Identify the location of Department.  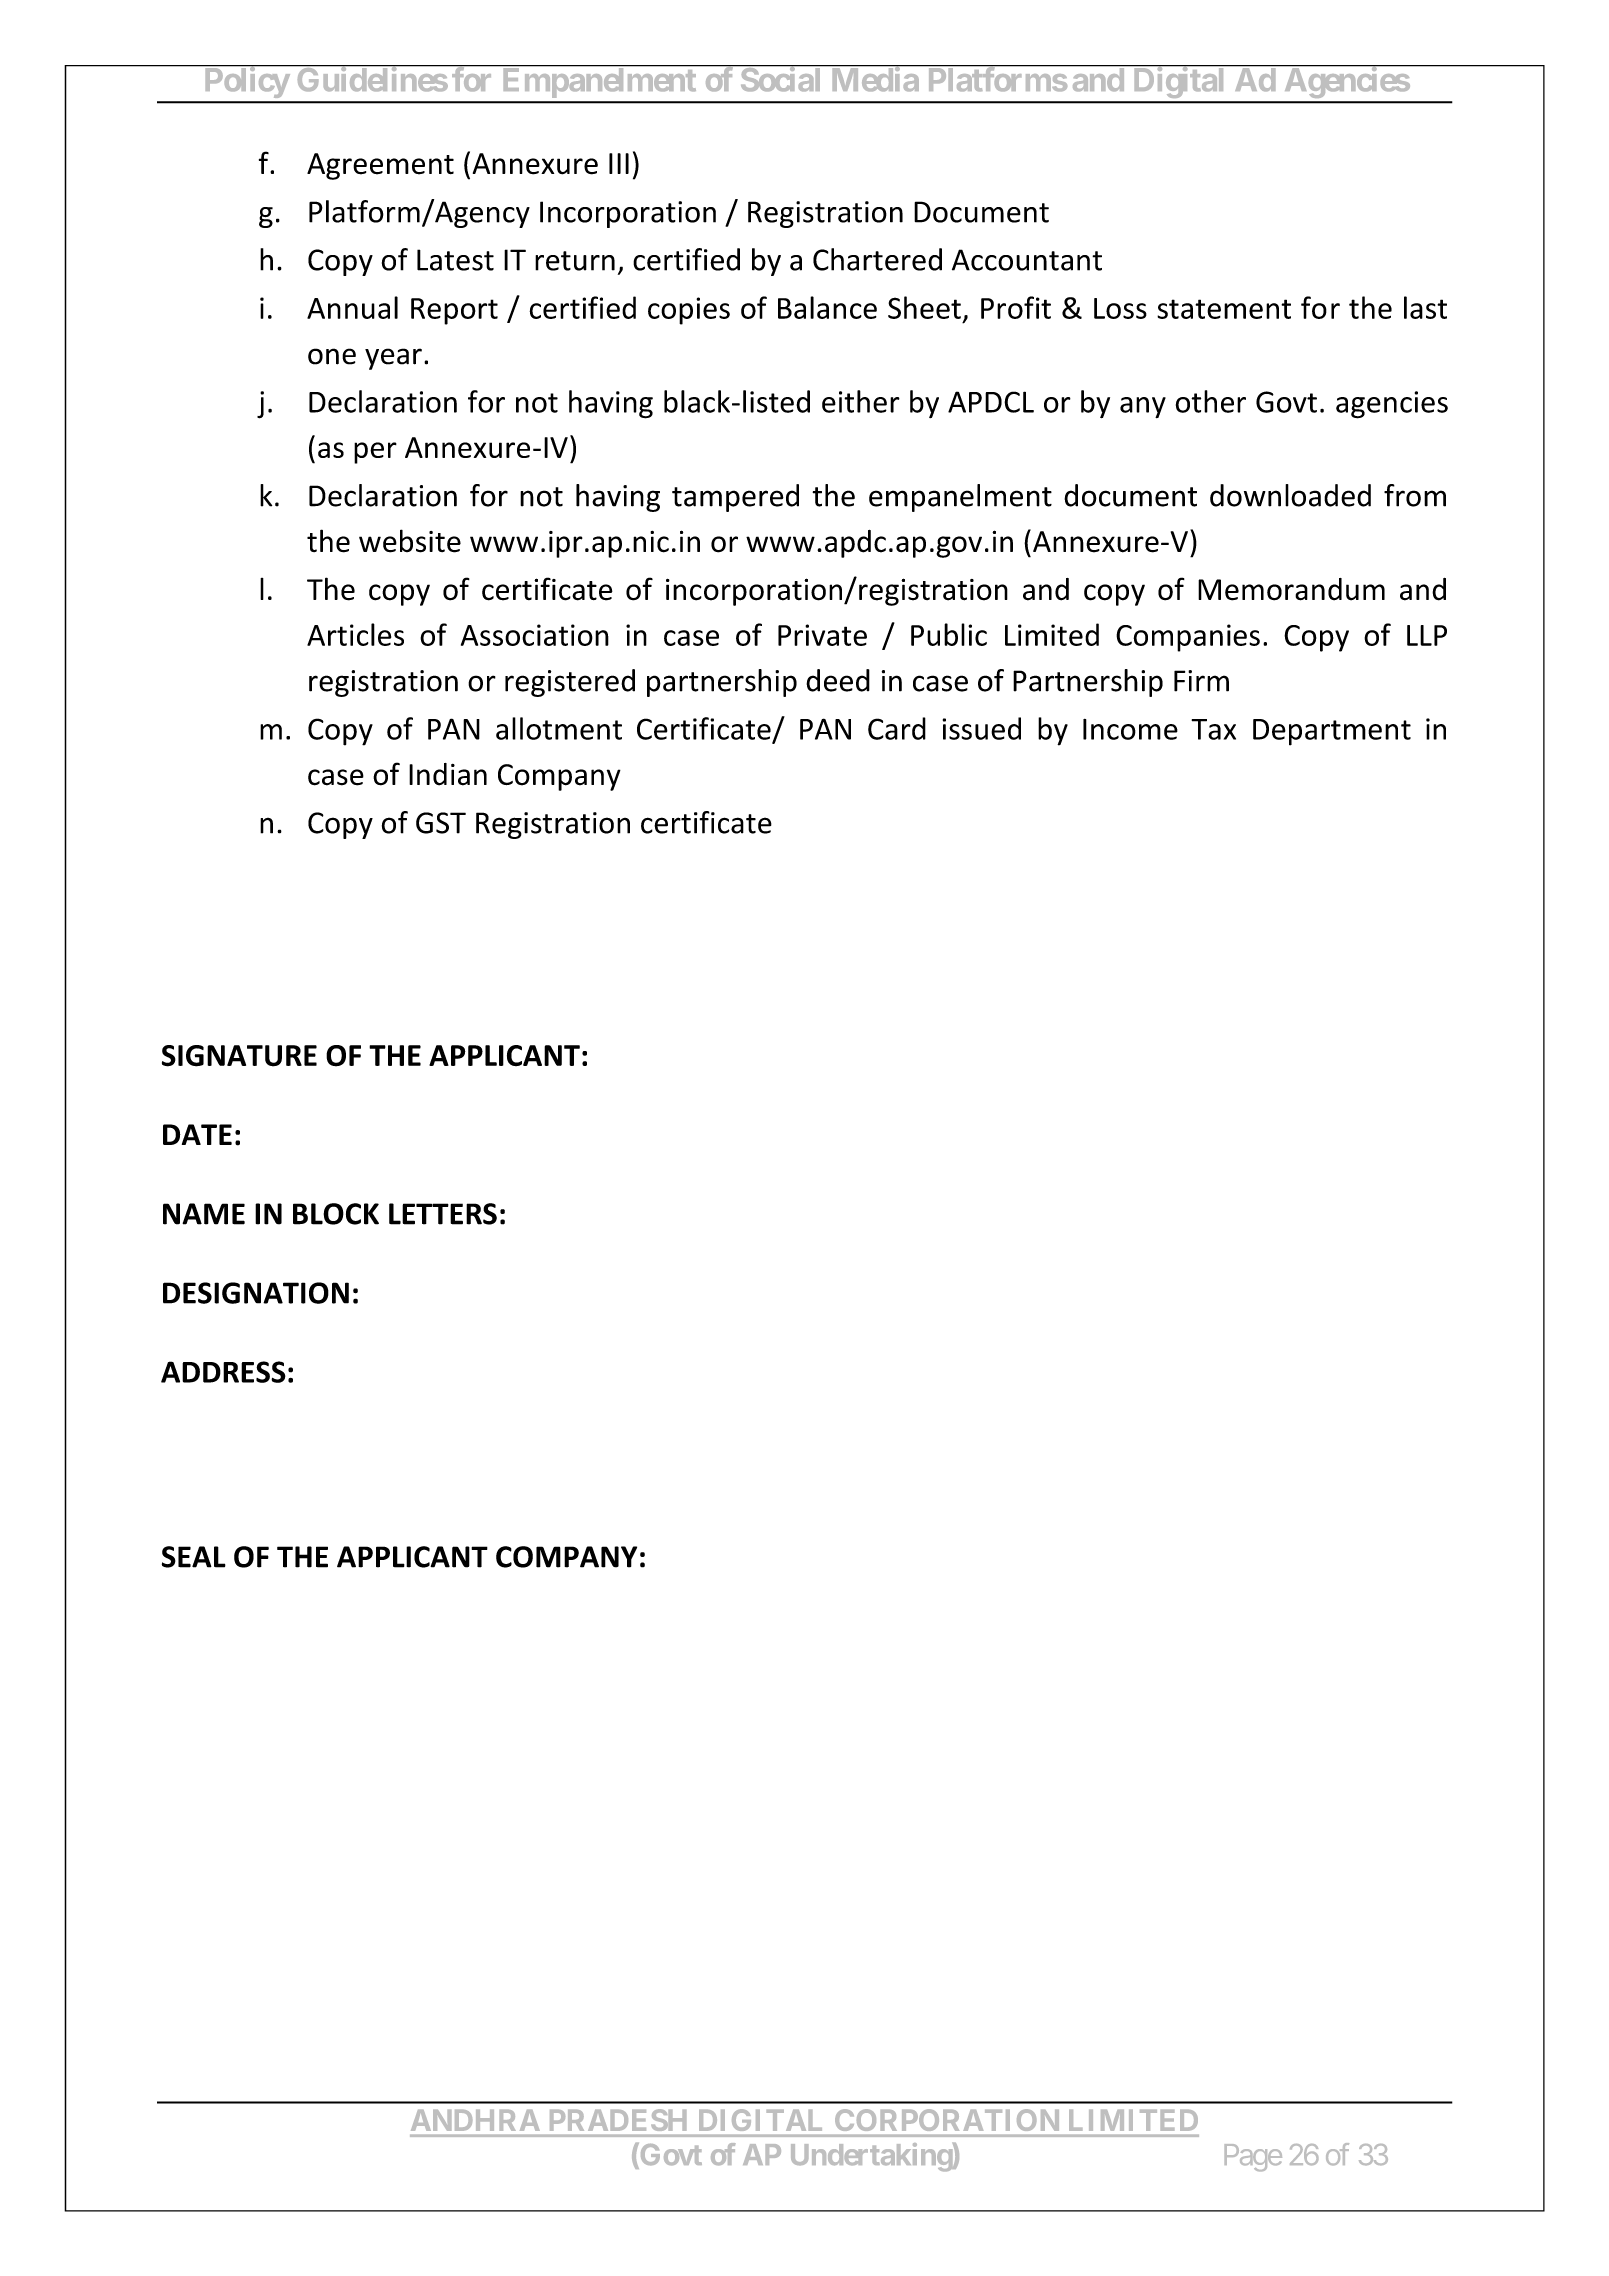
(1332, 732).
